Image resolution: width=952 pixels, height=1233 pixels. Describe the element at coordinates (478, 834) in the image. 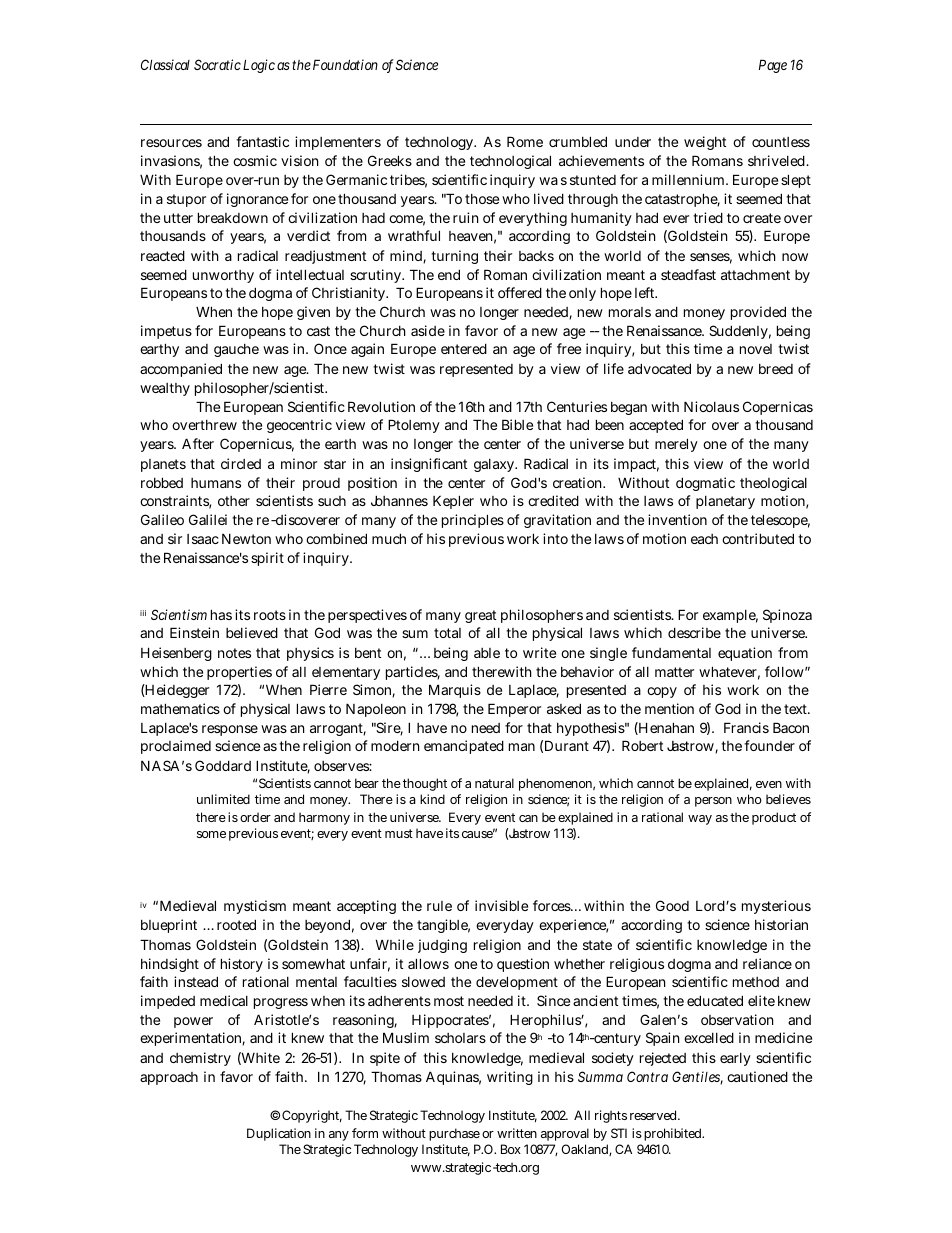

I see `cause` at that location.
